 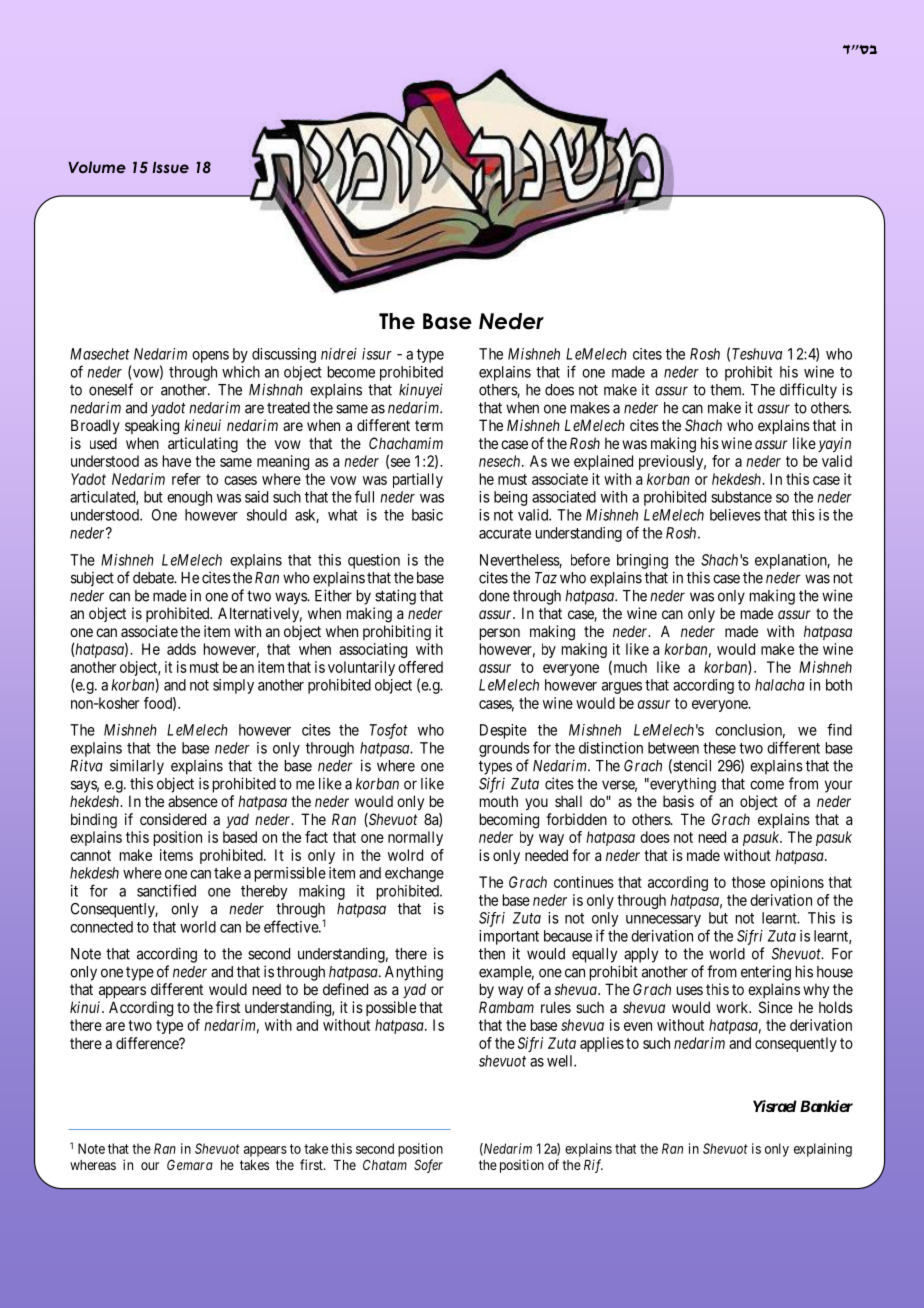 I want to click on adds, so click(x=181, y=649).
